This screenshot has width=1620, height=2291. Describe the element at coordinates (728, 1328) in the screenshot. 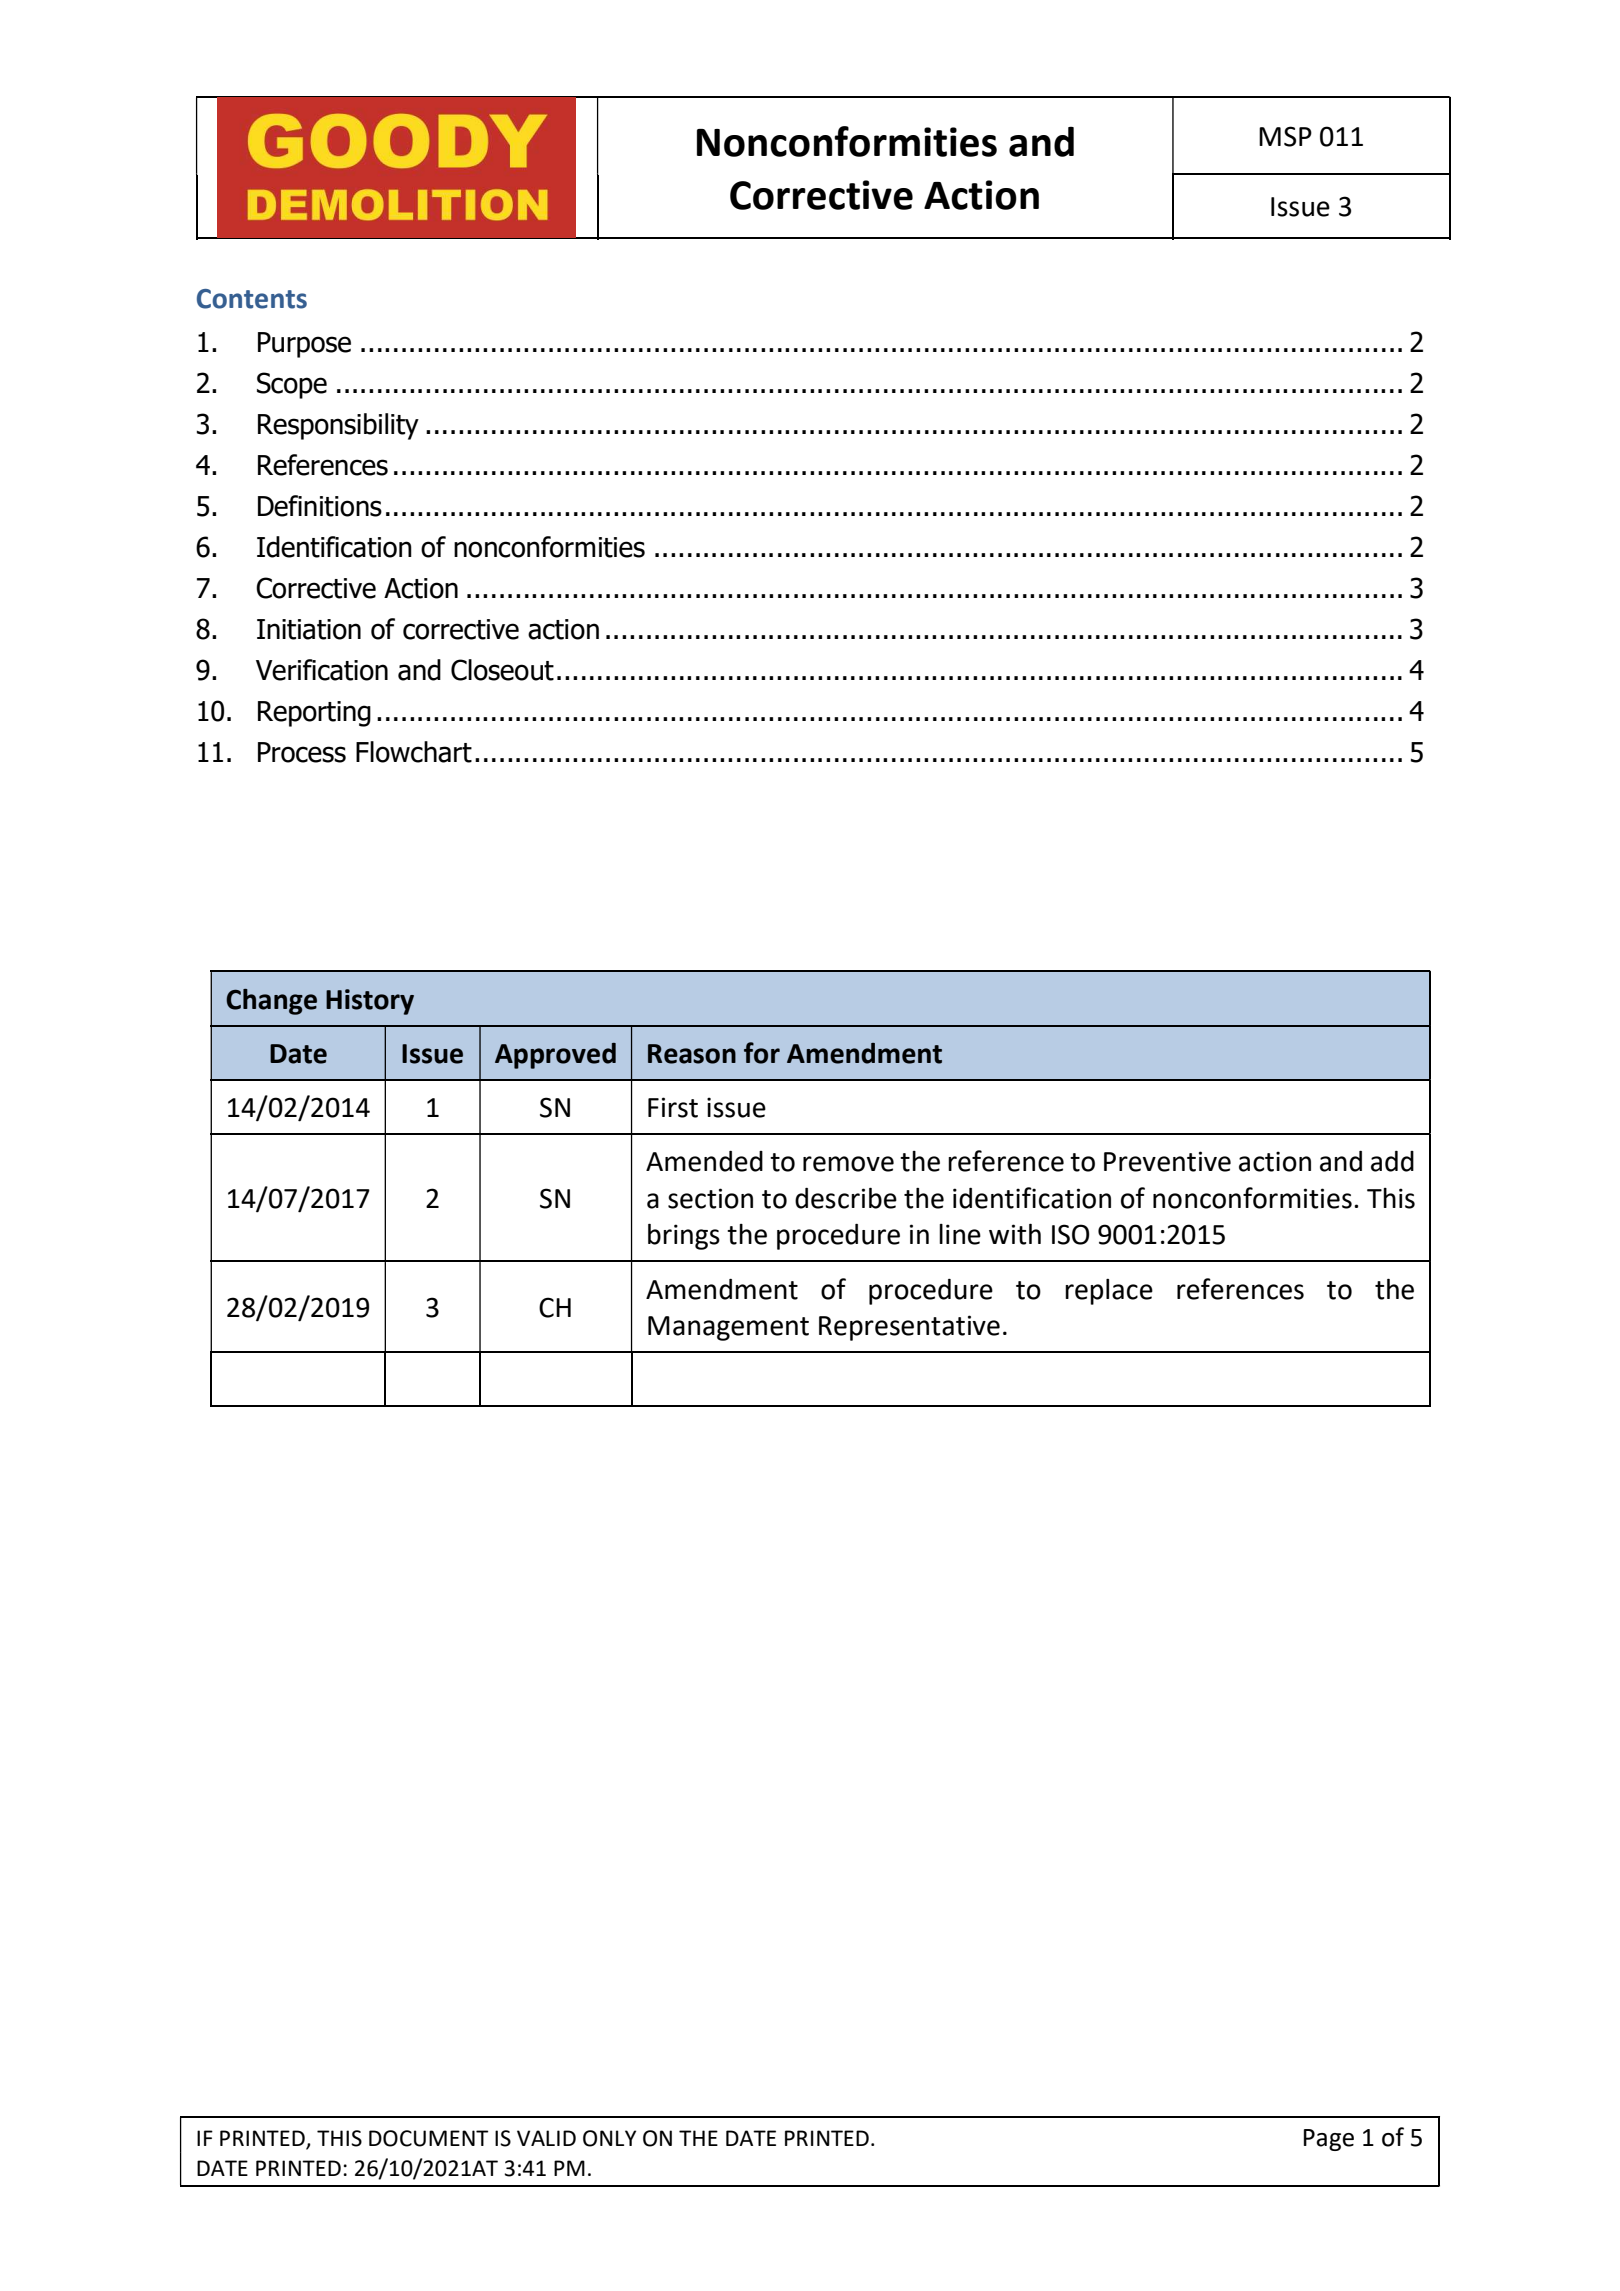

I see `Management` at that location.
